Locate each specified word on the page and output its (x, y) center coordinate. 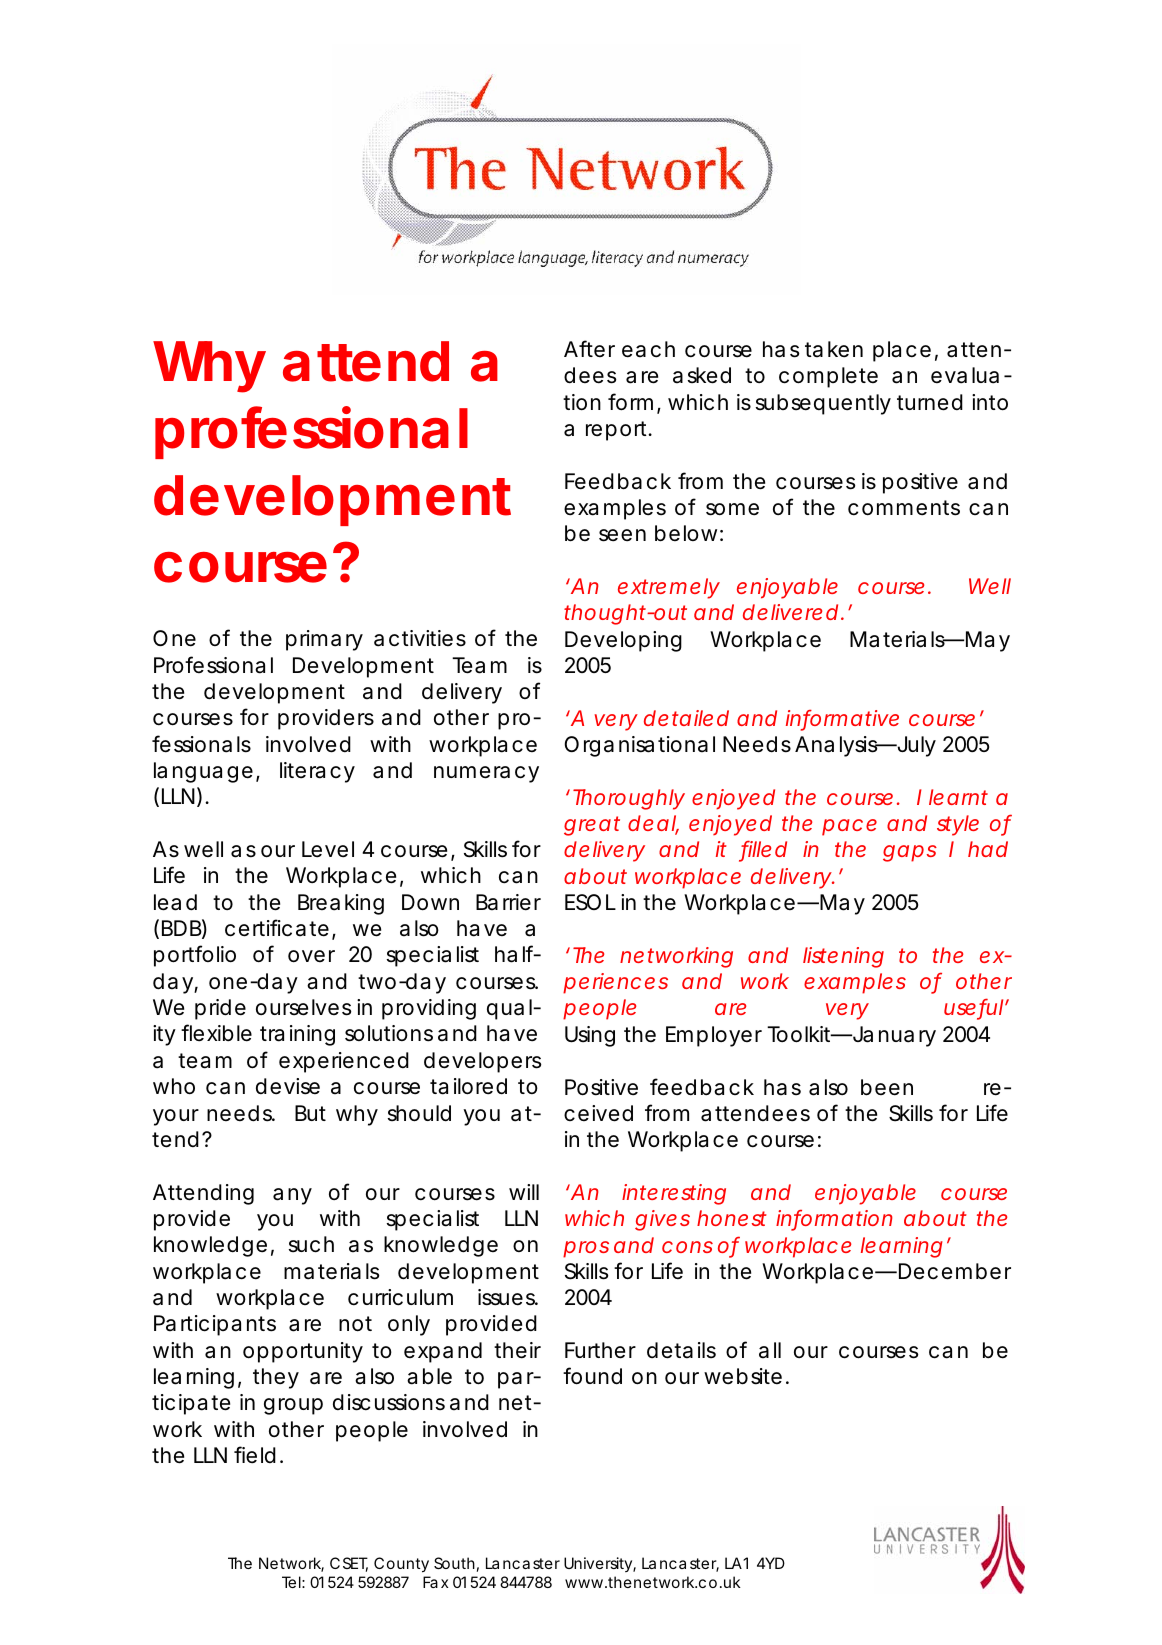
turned (930, 402)
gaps (910, 853)
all (770, 1350)
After (589, 348)
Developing (623, 641)
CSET (349, 1564)
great (592, 826)
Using (590, 1036)
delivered (790, 612)
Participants (215, 1325)
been (887, 1087)
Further (600, 1350)
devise (288, 1086)
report (618, 431)
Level (328, 849)
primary (324, 640)
